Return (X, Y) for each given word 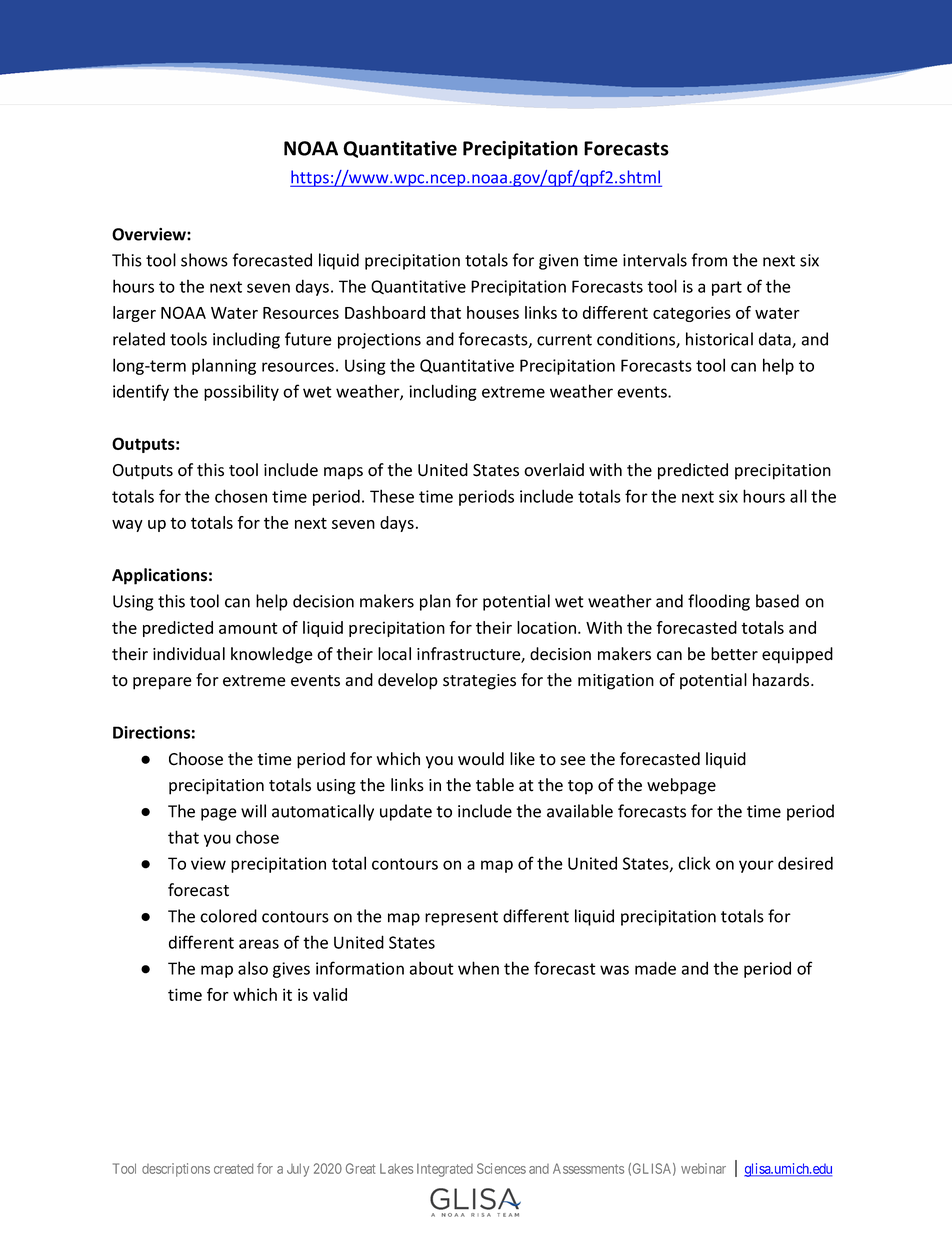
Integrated (445, 1170)
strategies (479, 682)
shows (204, 260)
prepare (162, 683)
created (233, 1168)
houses (493, 312)
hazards (782, 680)
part (727, 288)
